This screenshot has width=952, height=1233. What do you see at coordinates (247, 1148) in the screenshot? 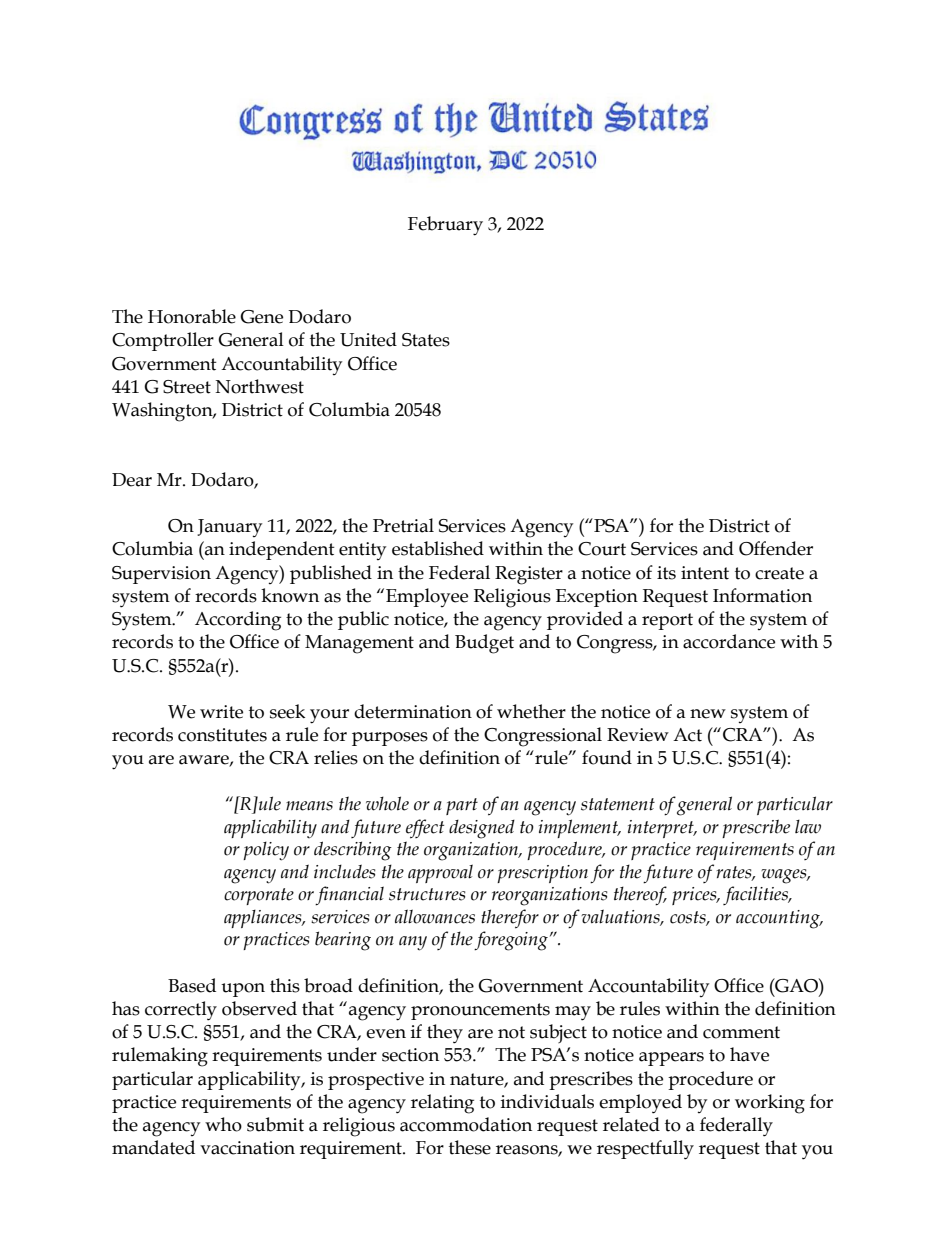
I see `vaccination` at bounding box center [247, 1148].
